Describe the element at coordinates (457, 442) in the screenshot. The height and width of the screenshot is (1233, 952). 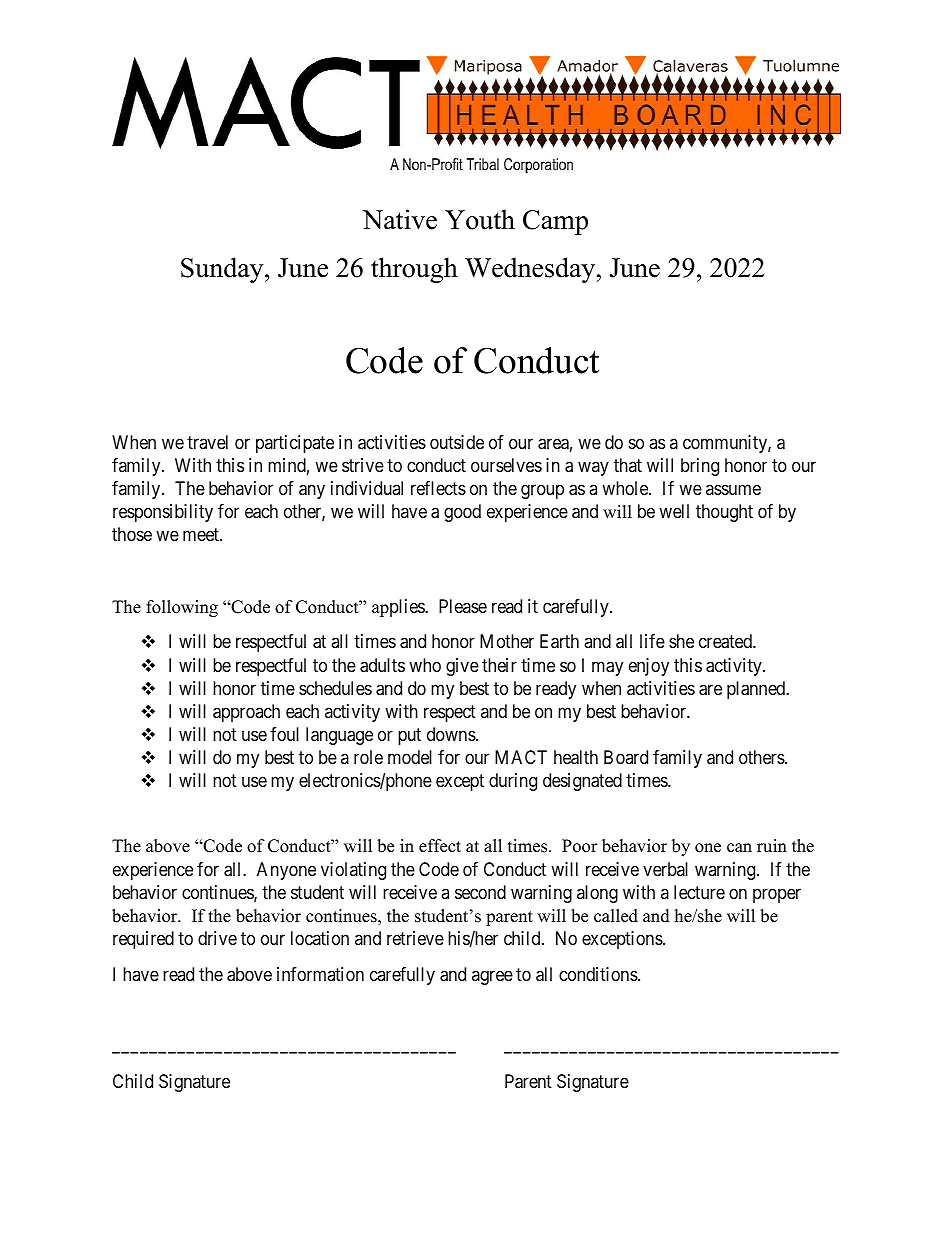
I see `outside` at that location.
